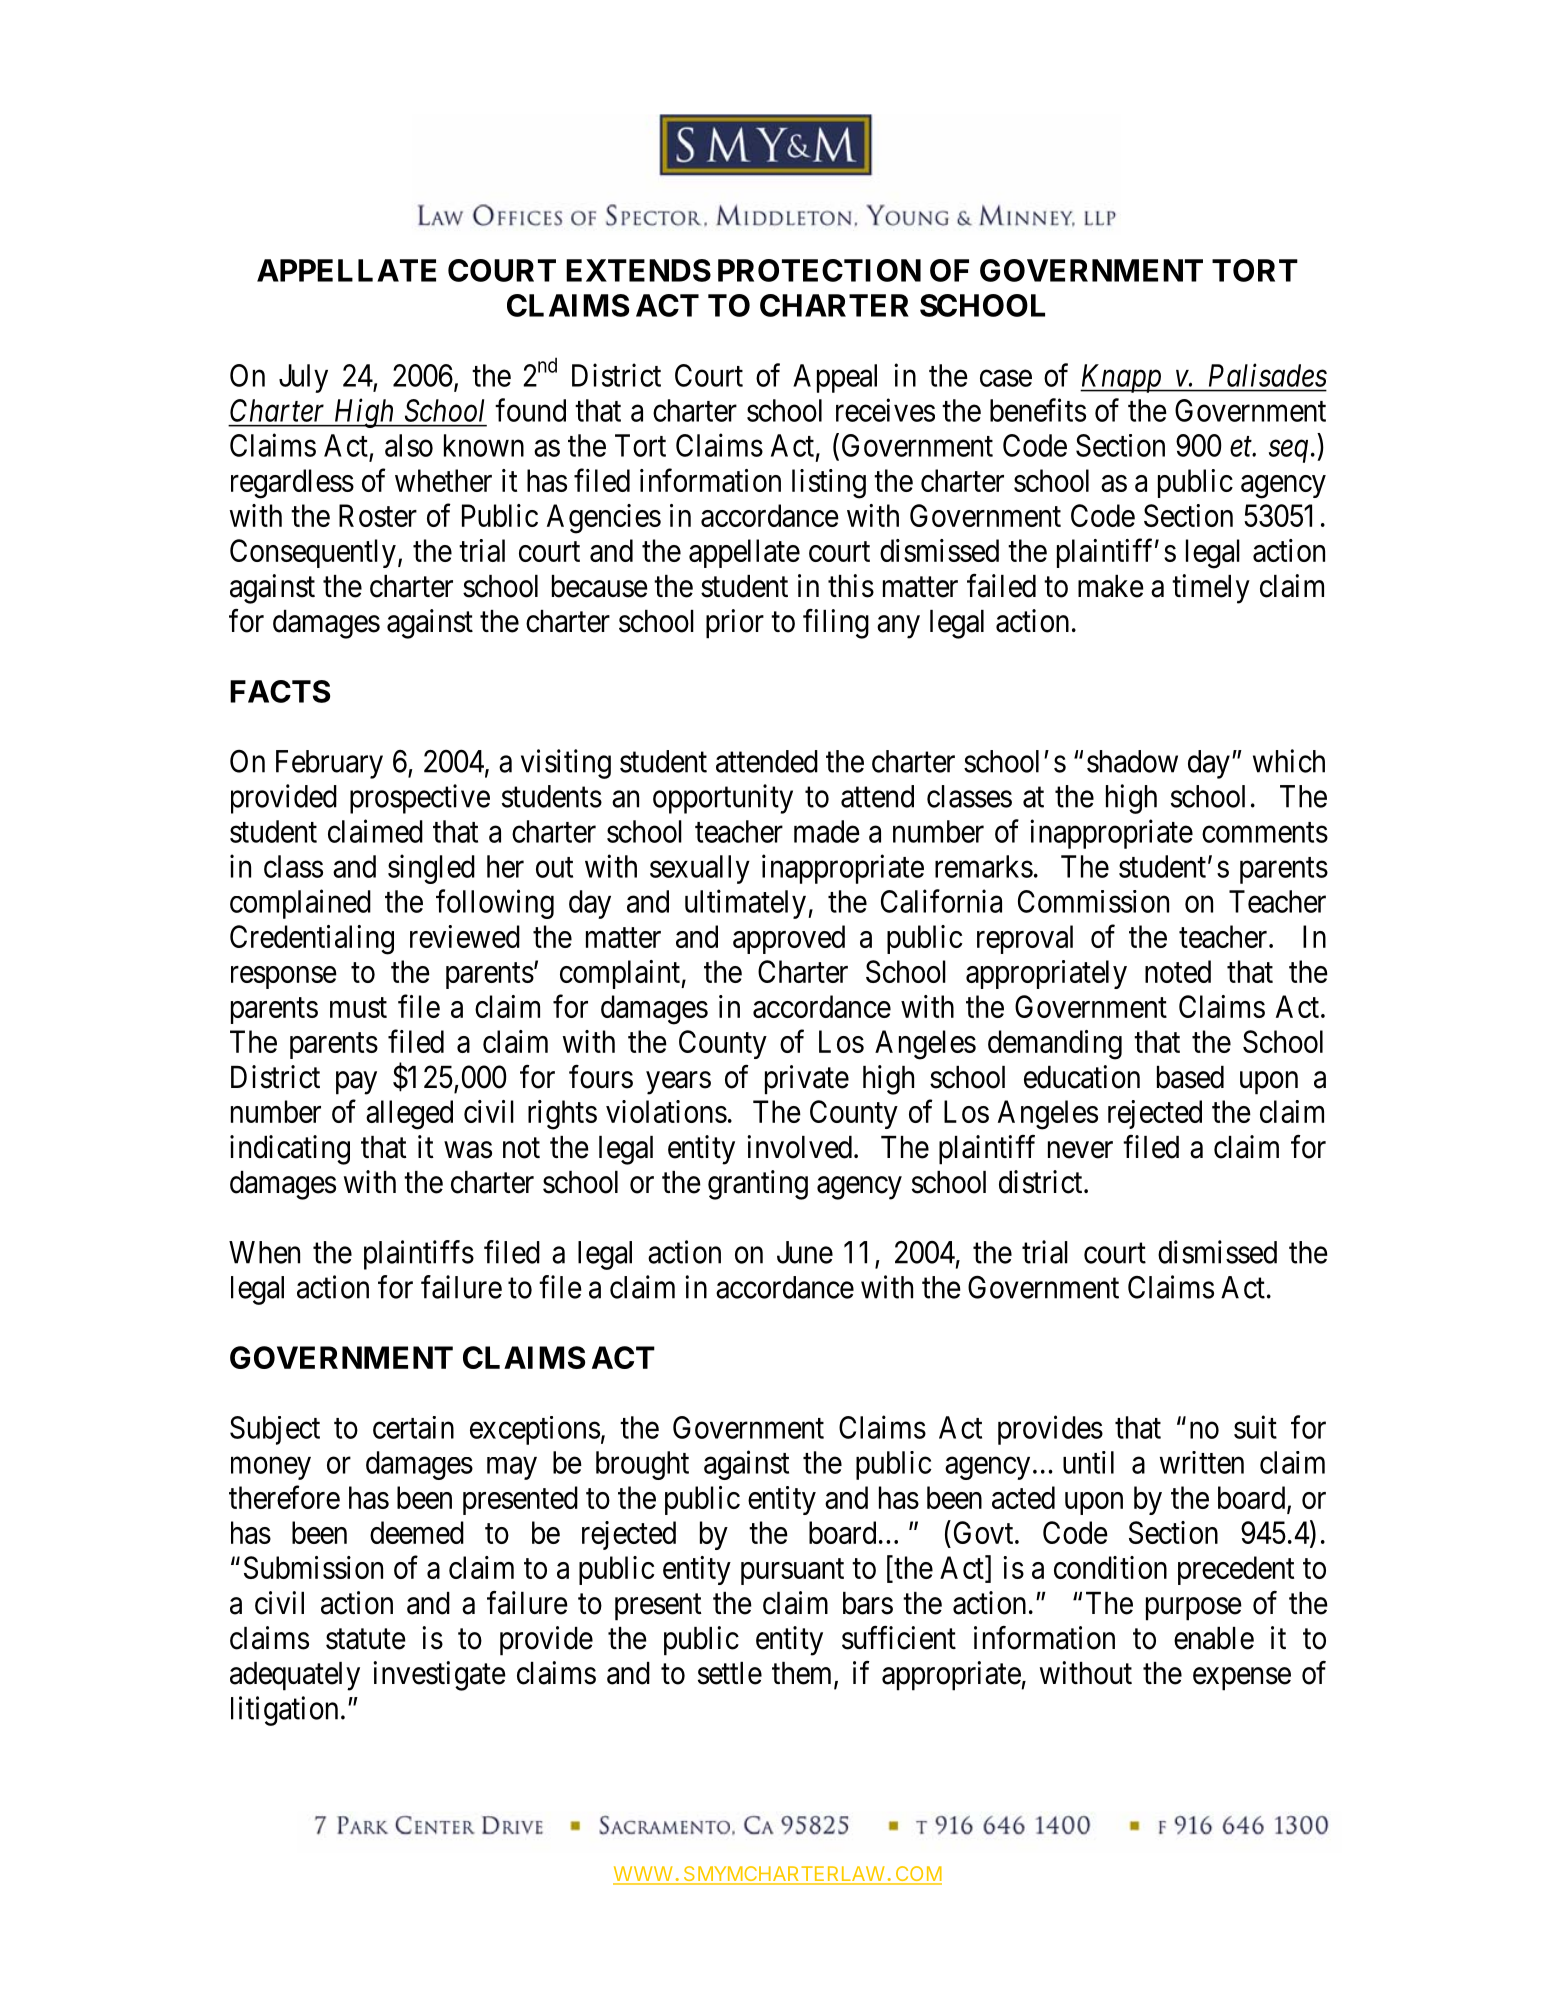 Image resolution: width=1555 pixels, height=2013 pixels. Describe the element at coordinates (358, 1008) in the screenshot. I see `must` at that location.
